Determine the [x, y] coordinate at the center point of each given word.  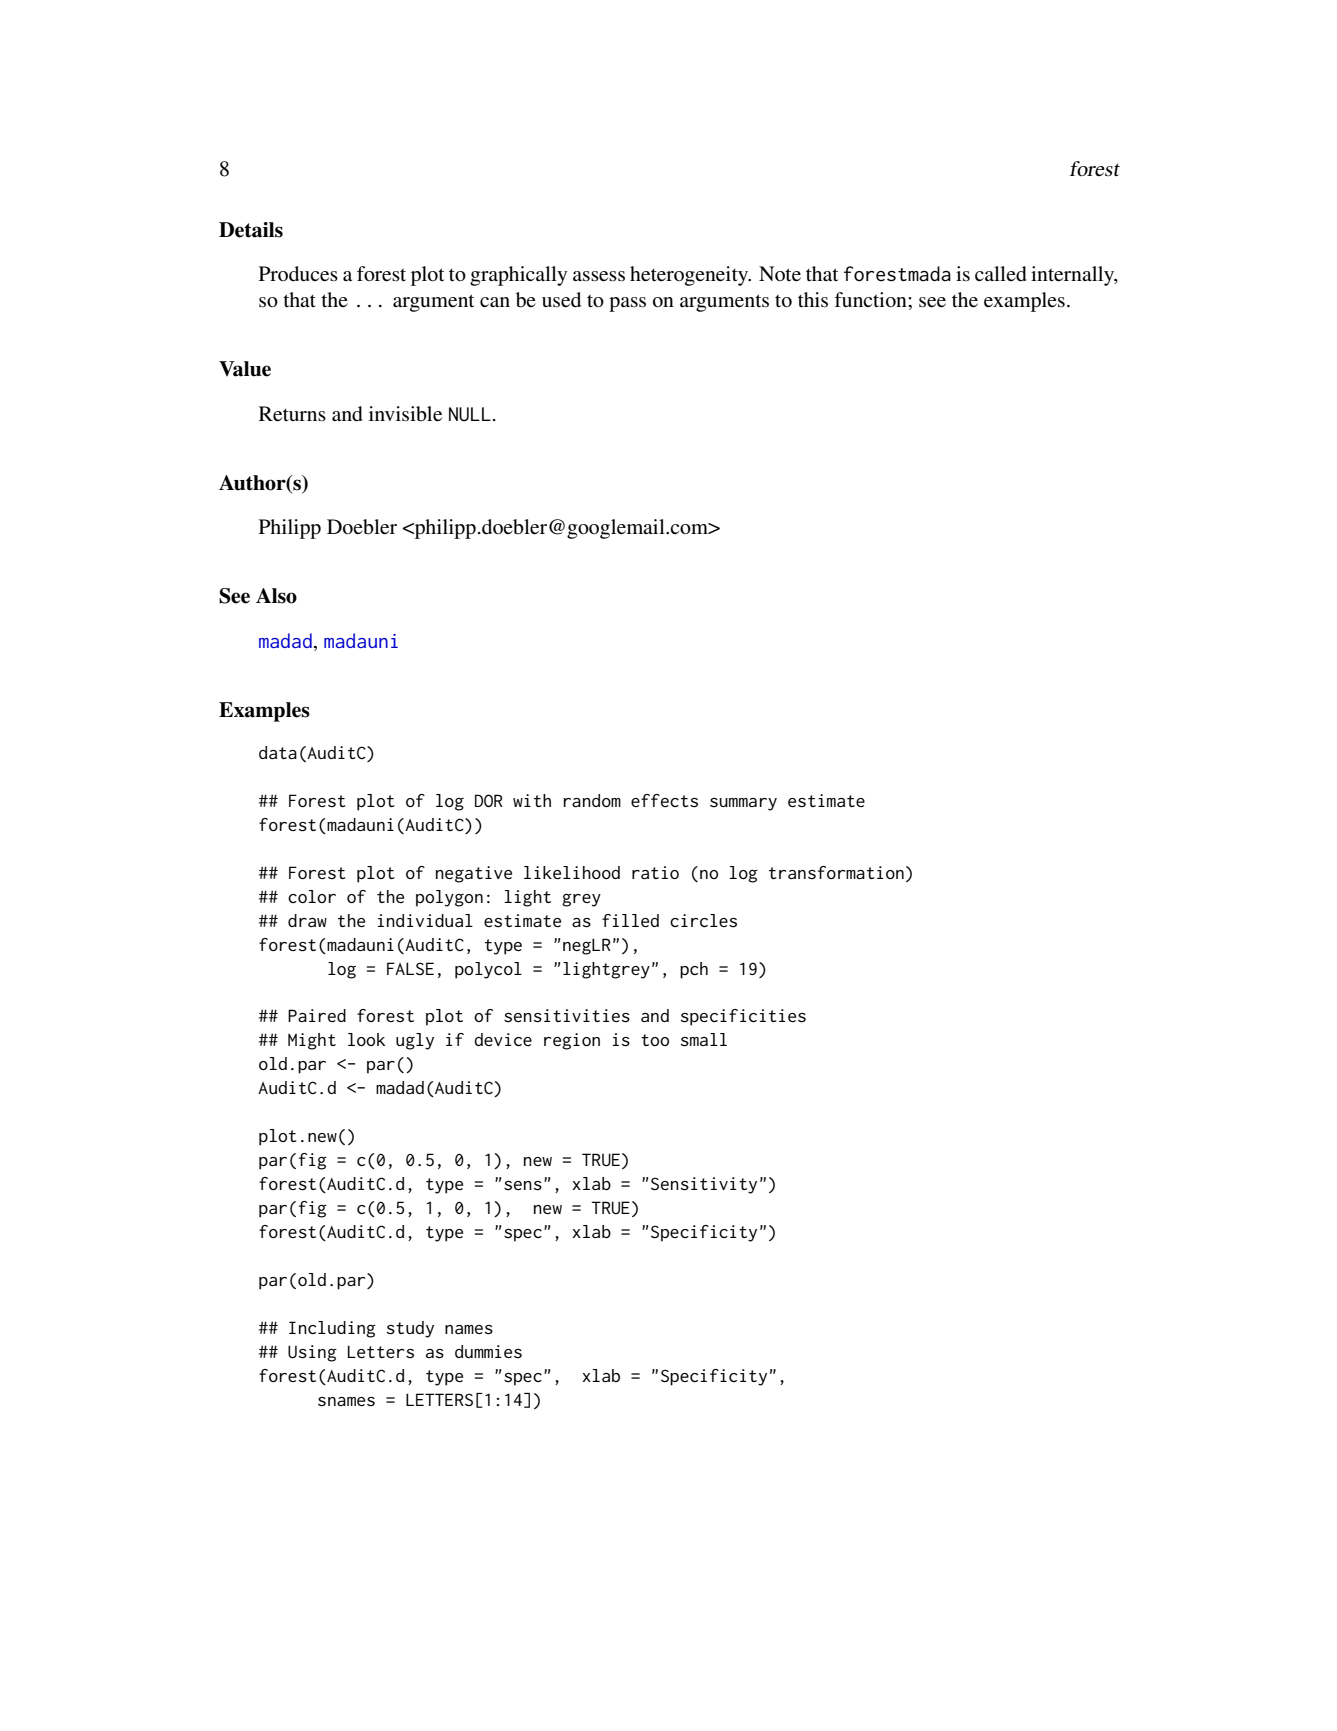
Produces [298, 274]
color [312, 896]
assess [599, 276]
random [592, 800]
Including [332, 1329]
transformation [836, 872]
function [871, 300]
